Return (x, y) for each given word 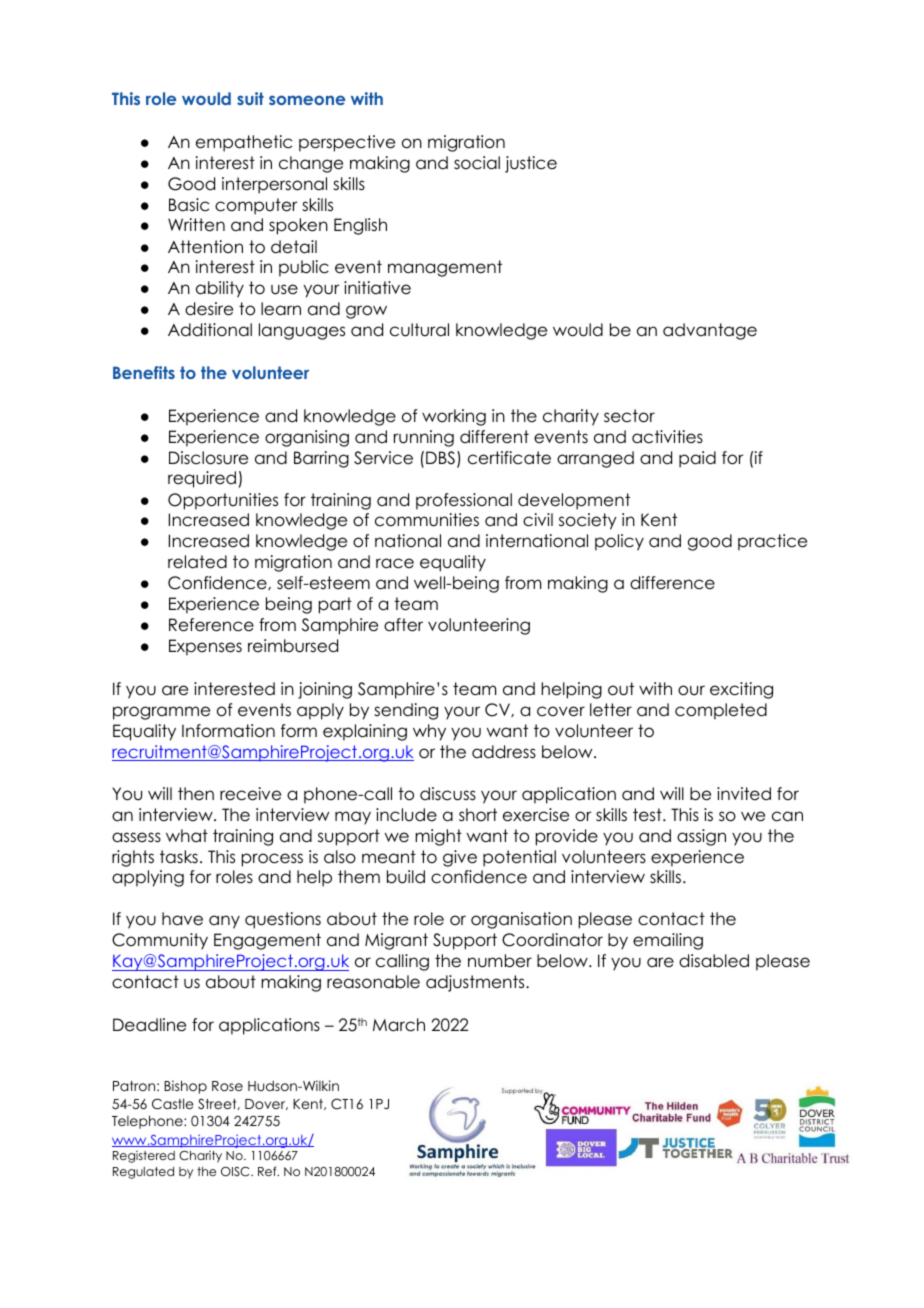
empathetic (244, 143)
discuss (448, 794)
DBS (440, 458)
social (477, 163)
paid (697, 459)
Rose (227, 1086)
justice (531, 164)
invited (744, 794)
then (196, 794)
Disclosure (208, 458)
